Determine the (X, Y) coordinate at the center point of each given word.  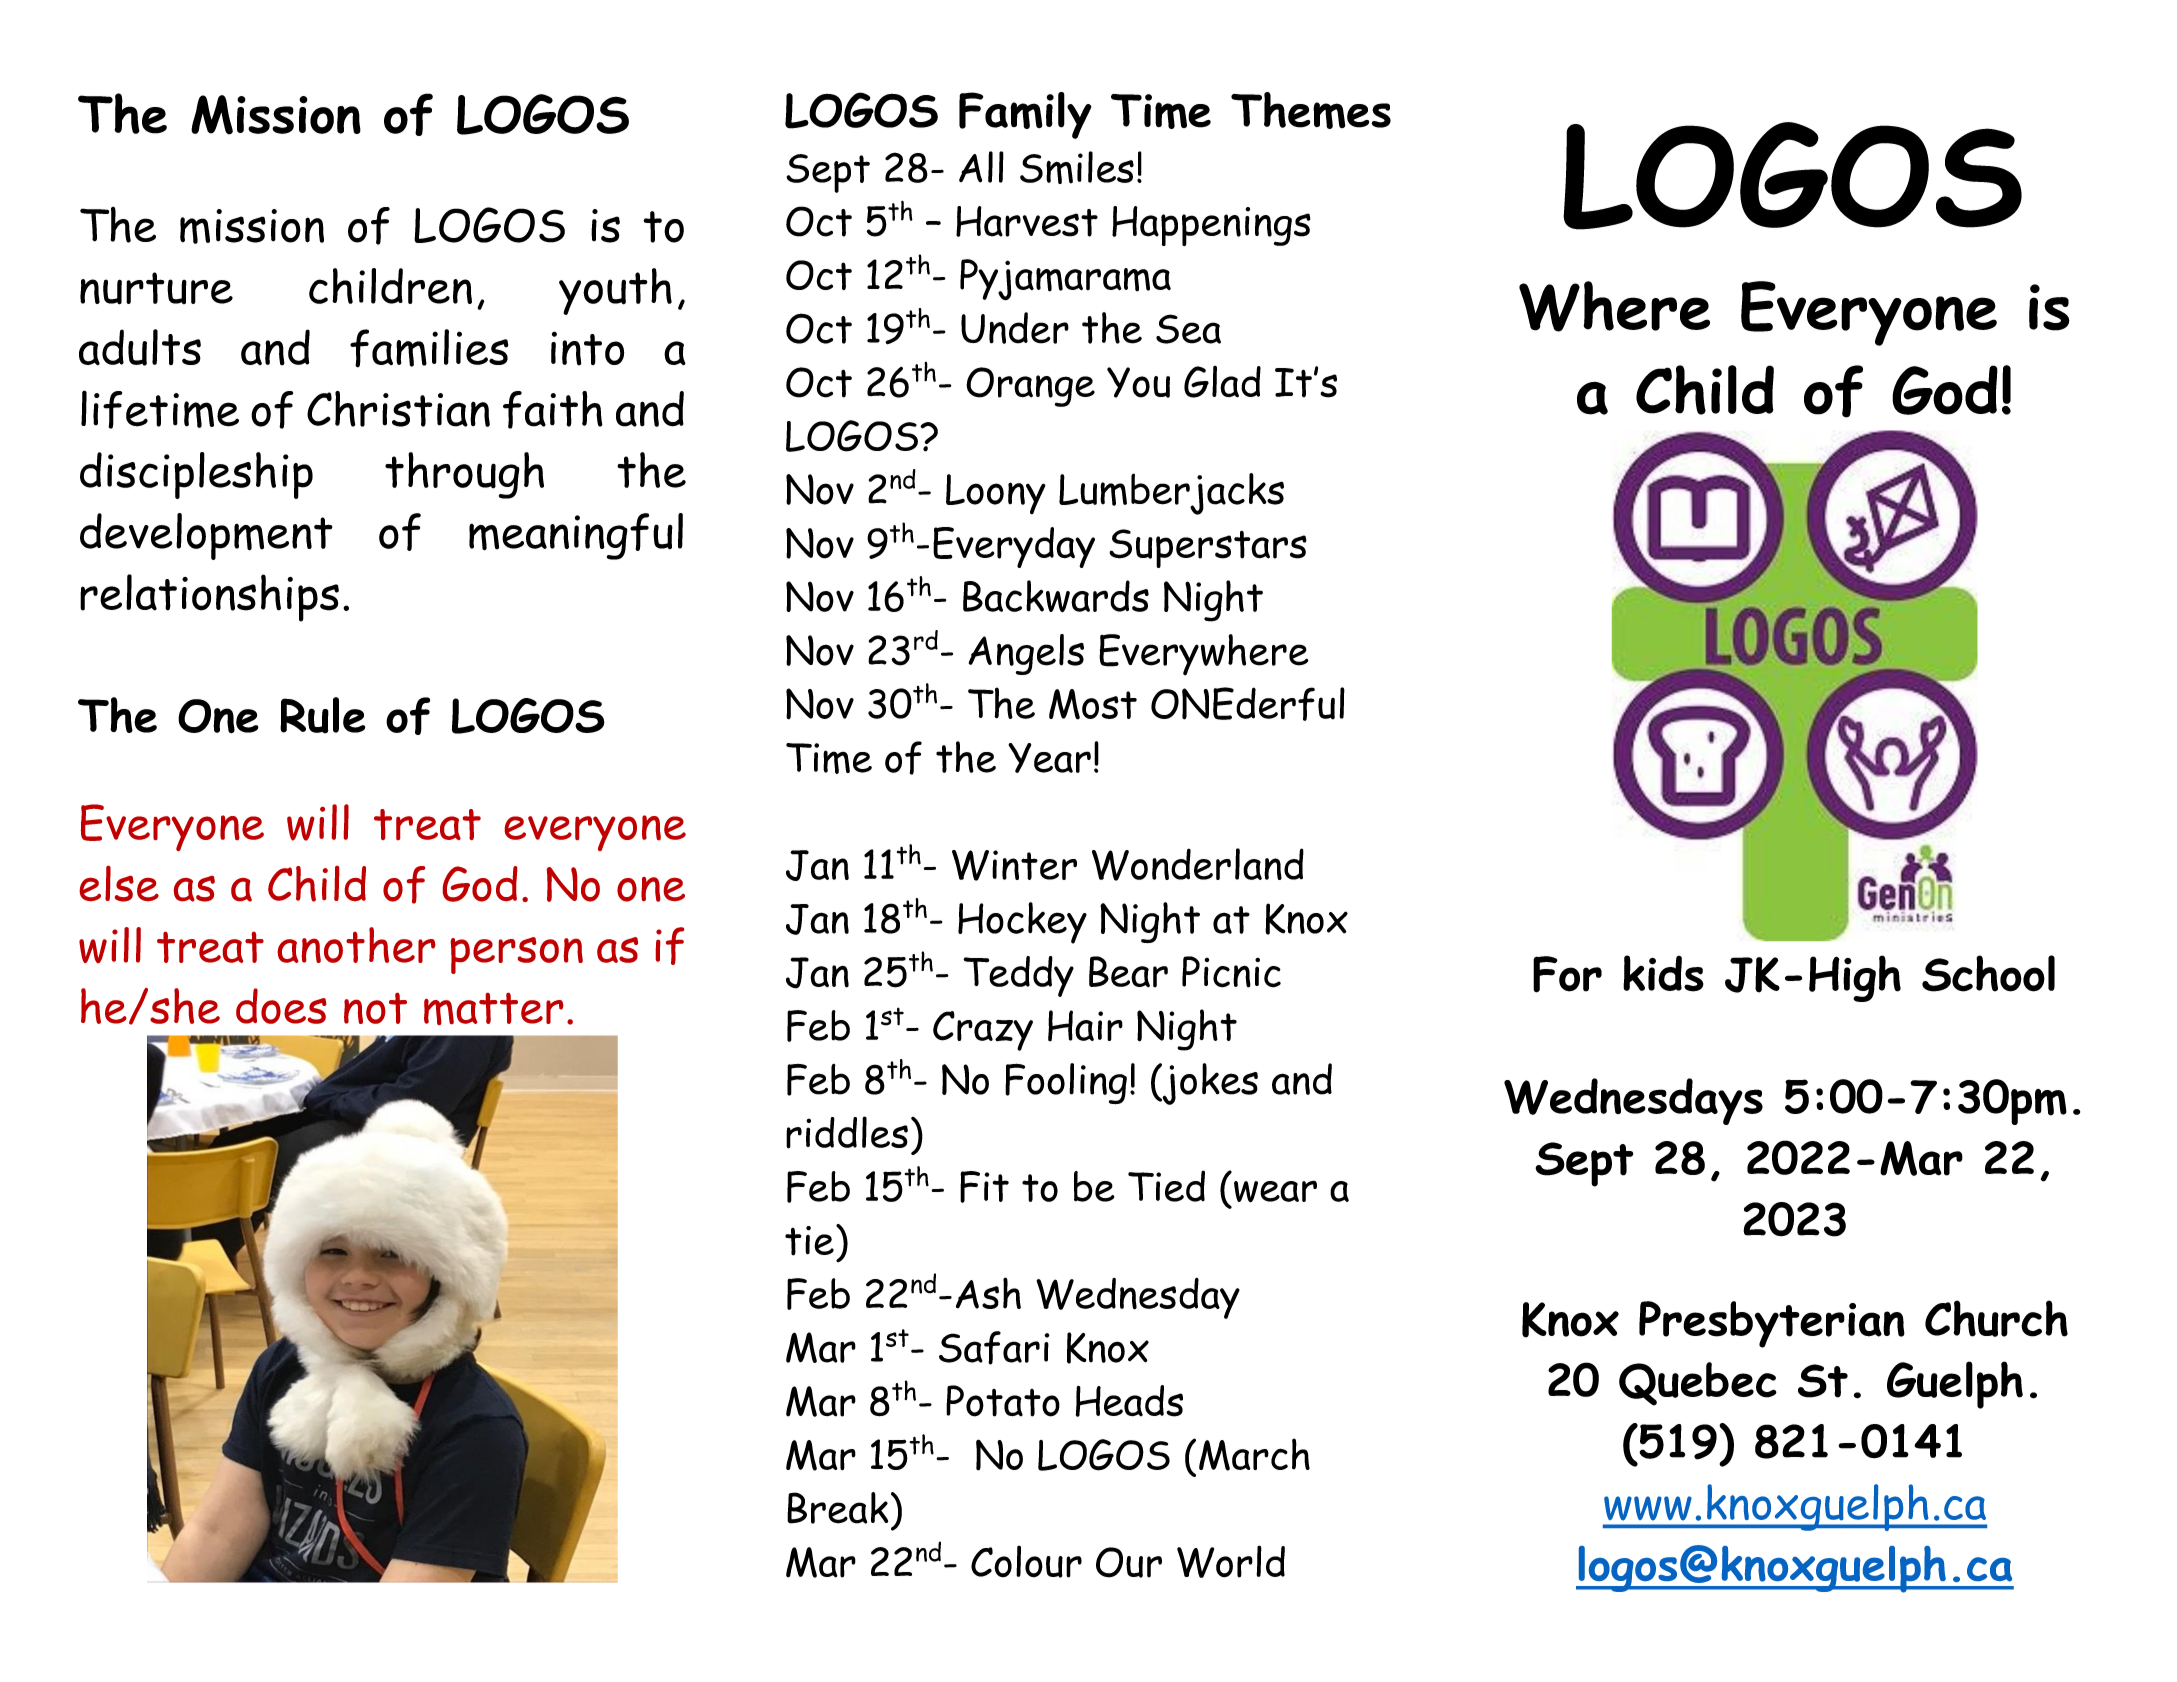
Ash (988, 1293)
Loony (996, 494)
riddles (847, 1132)
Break (837, 1508)
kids (1663, 973)
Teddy (1018, 976)
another (356, 945)
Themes (1311, 110)
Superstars (1208, 548)
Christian (398, 409)
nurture (156, 288)
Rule (322, 715)
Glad (1222, 382)
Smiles (1077, 167)
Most (1093, 704)
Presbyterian (1772, 1324)
